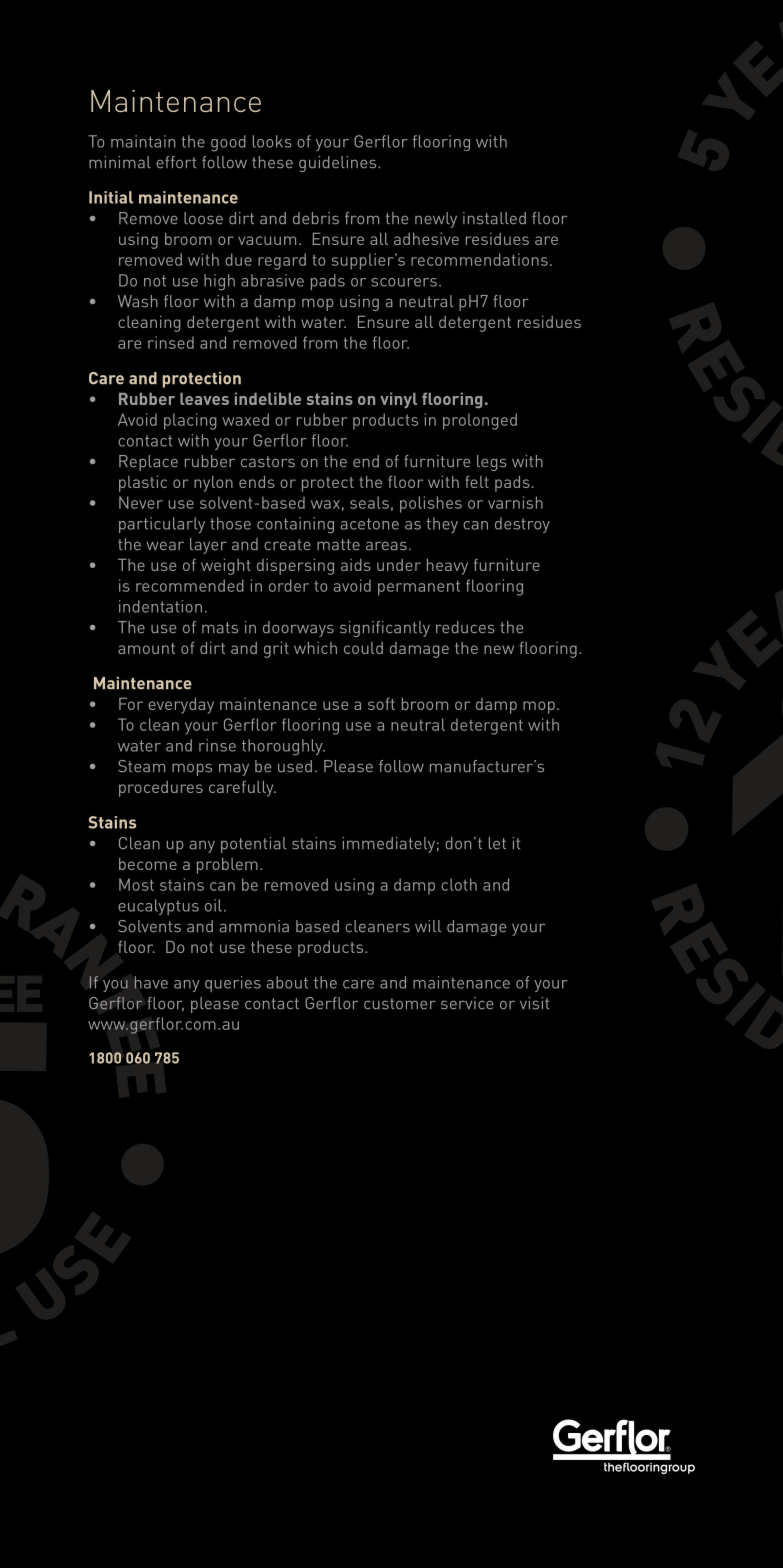  What do you see at coordinates (151, 982) in the document?
I see `have` at bounding box center [151, 982].
